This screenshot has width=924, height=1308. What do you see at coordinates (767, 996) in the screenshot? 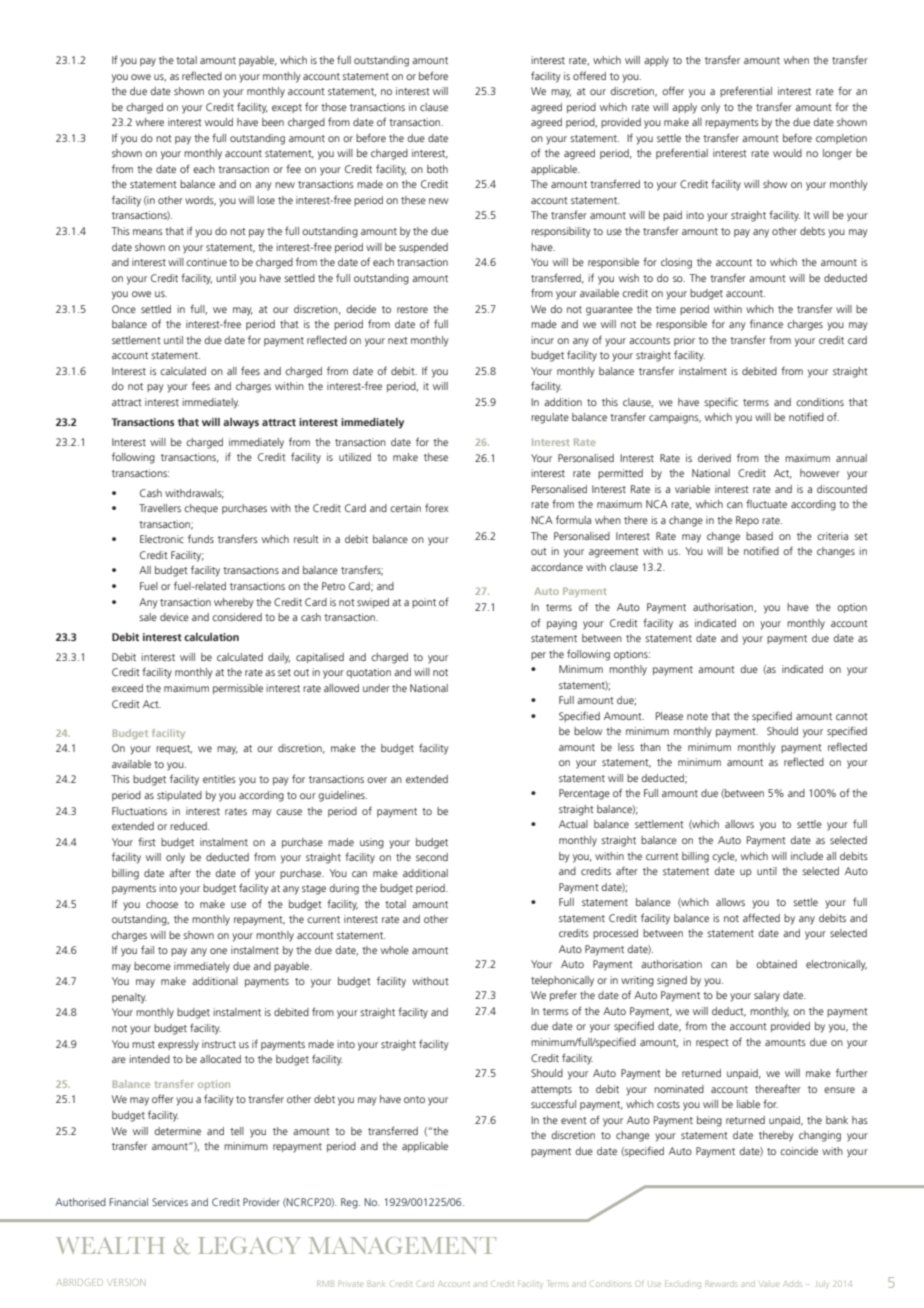
I see `salary` at bounding box center [767, 996].
